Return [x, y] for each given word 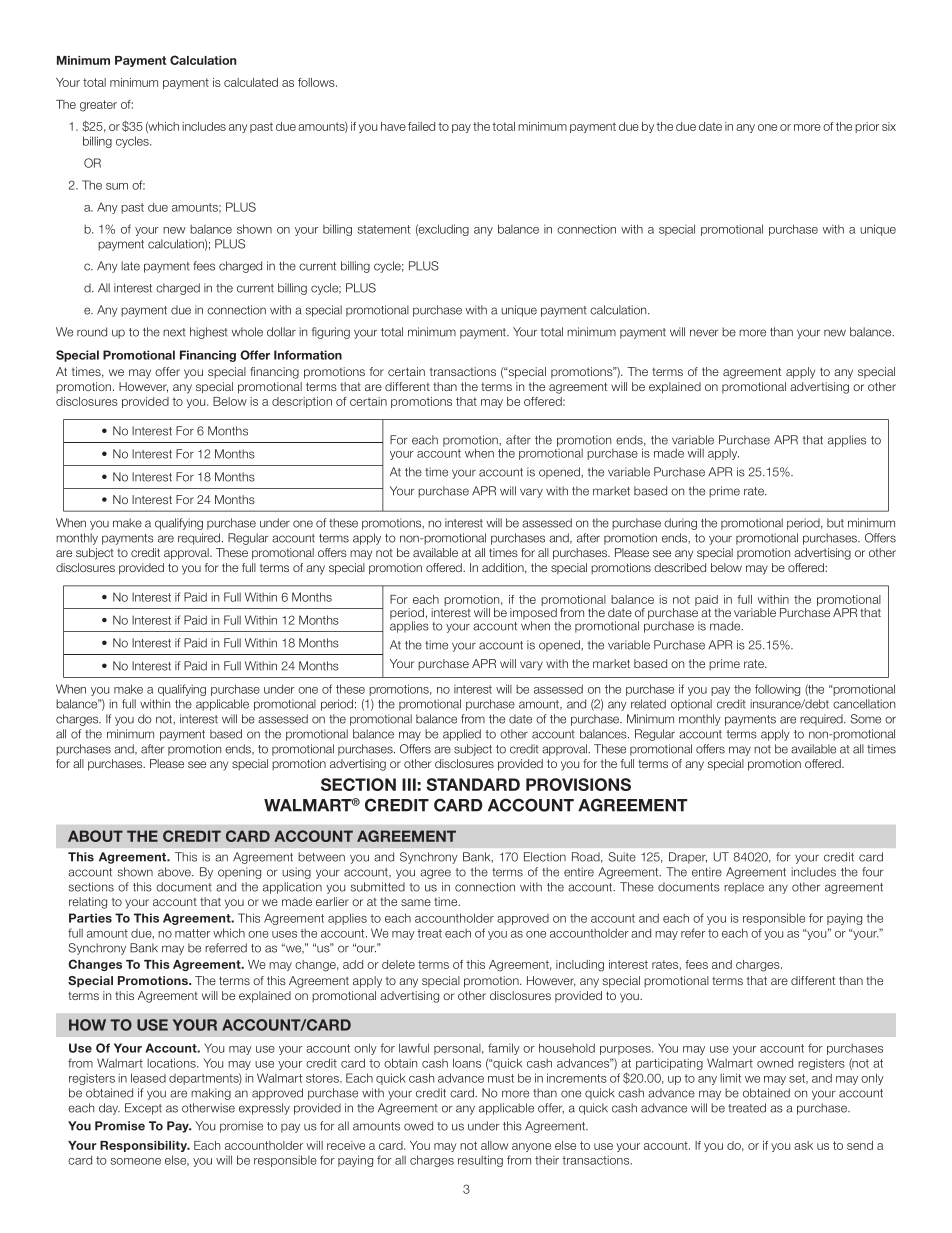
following [777, 690]
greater [98, 106]
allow [494, 1145]
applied [462, 735]
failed [421, 126]
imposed [533, 615]
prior [867, 127]
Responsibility [145, 1146]
